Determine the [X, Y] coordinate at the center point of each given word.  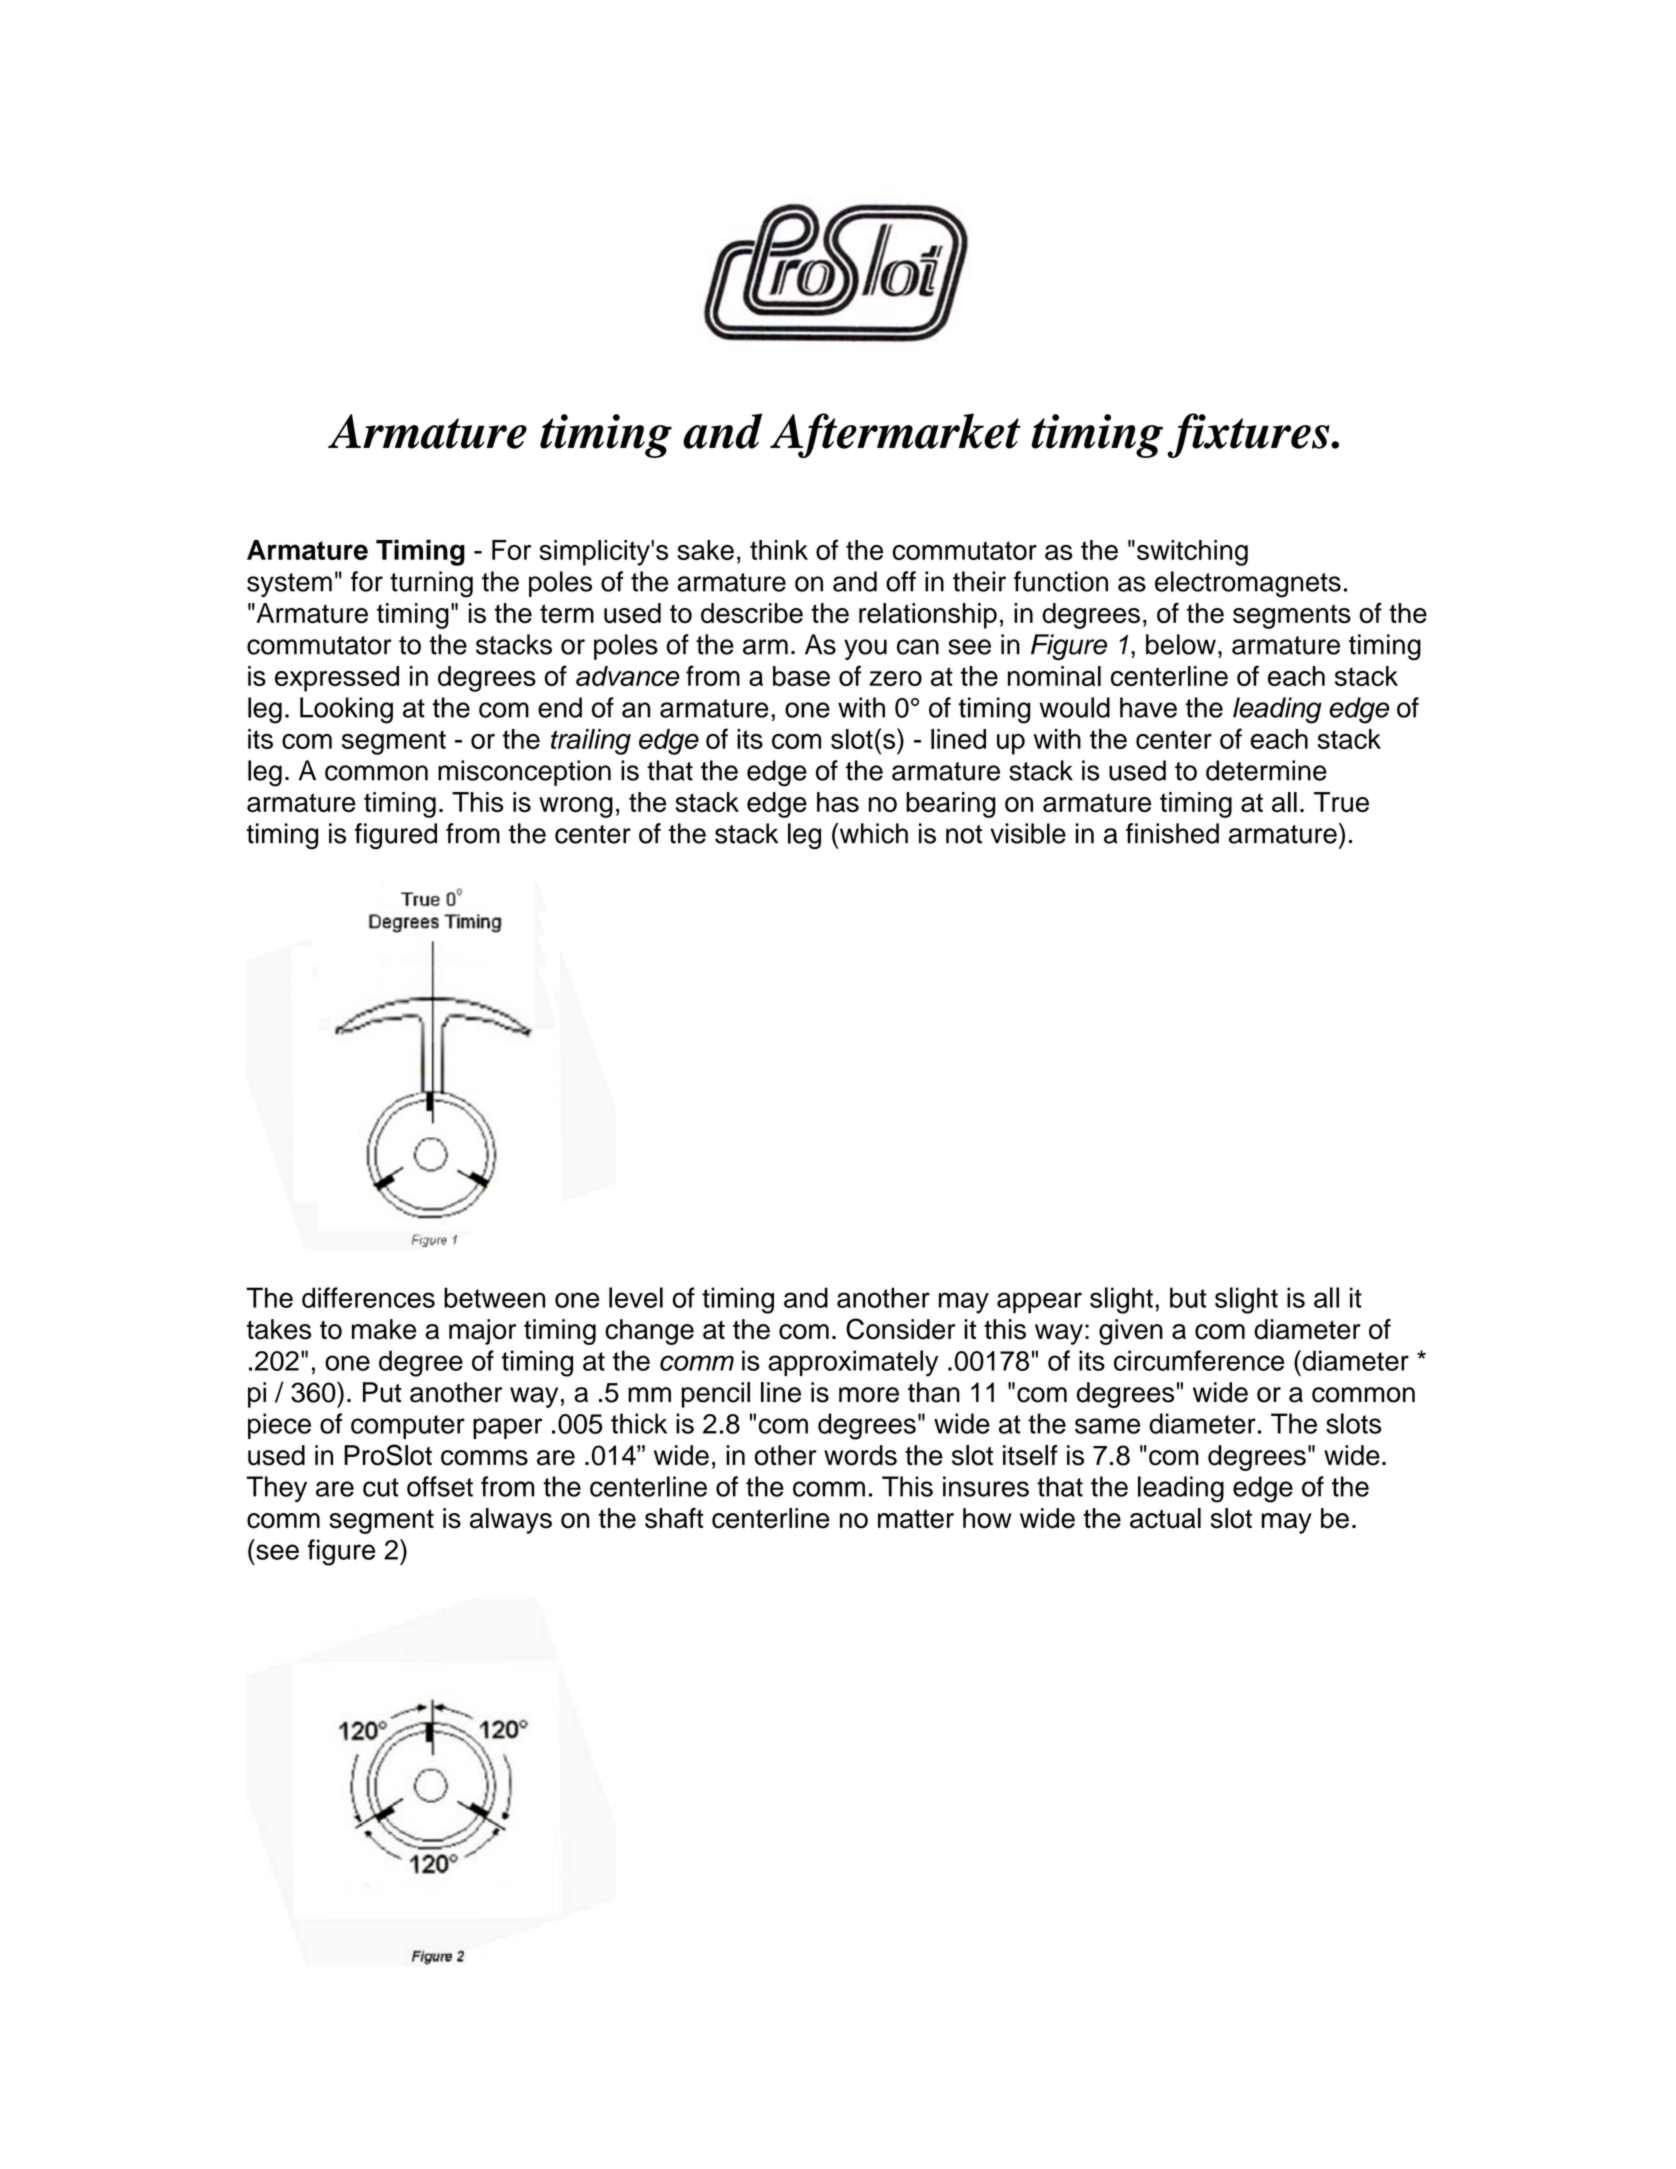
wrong [576, 807]
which [872, 833]
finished [1172, 833]
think [779, 550]
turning [431, 584]
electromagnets [1248, 584]
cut [381, 1487]
